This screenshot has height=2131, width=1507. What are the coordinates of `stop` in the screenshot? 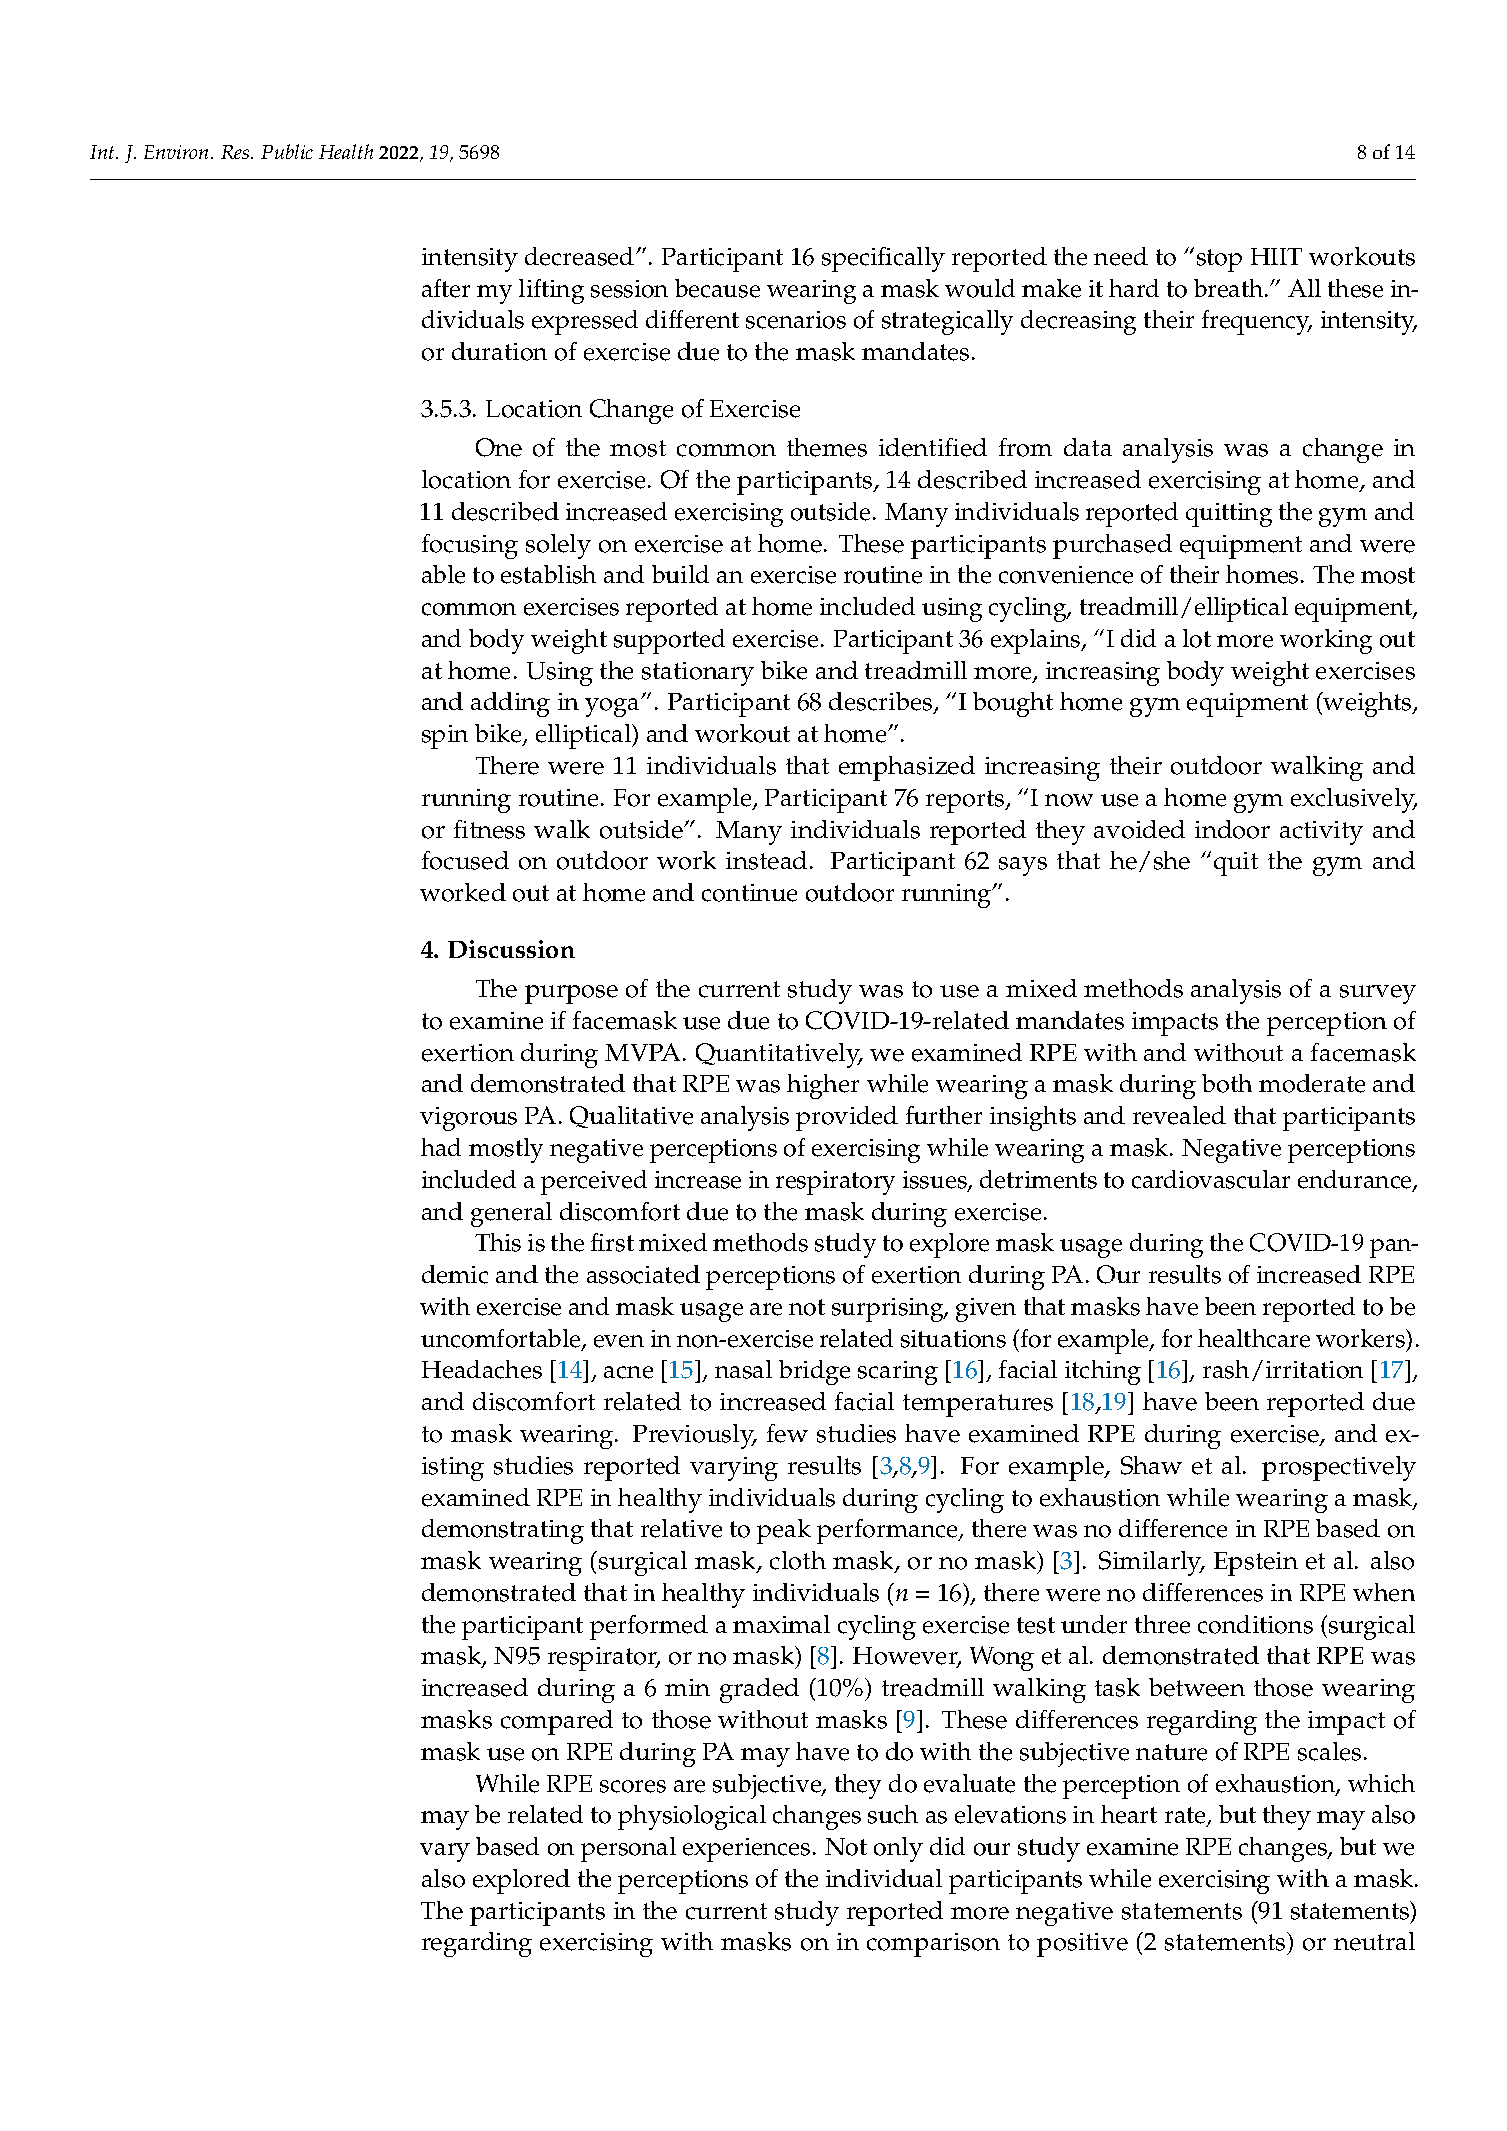 It's located at (1219, 260).
